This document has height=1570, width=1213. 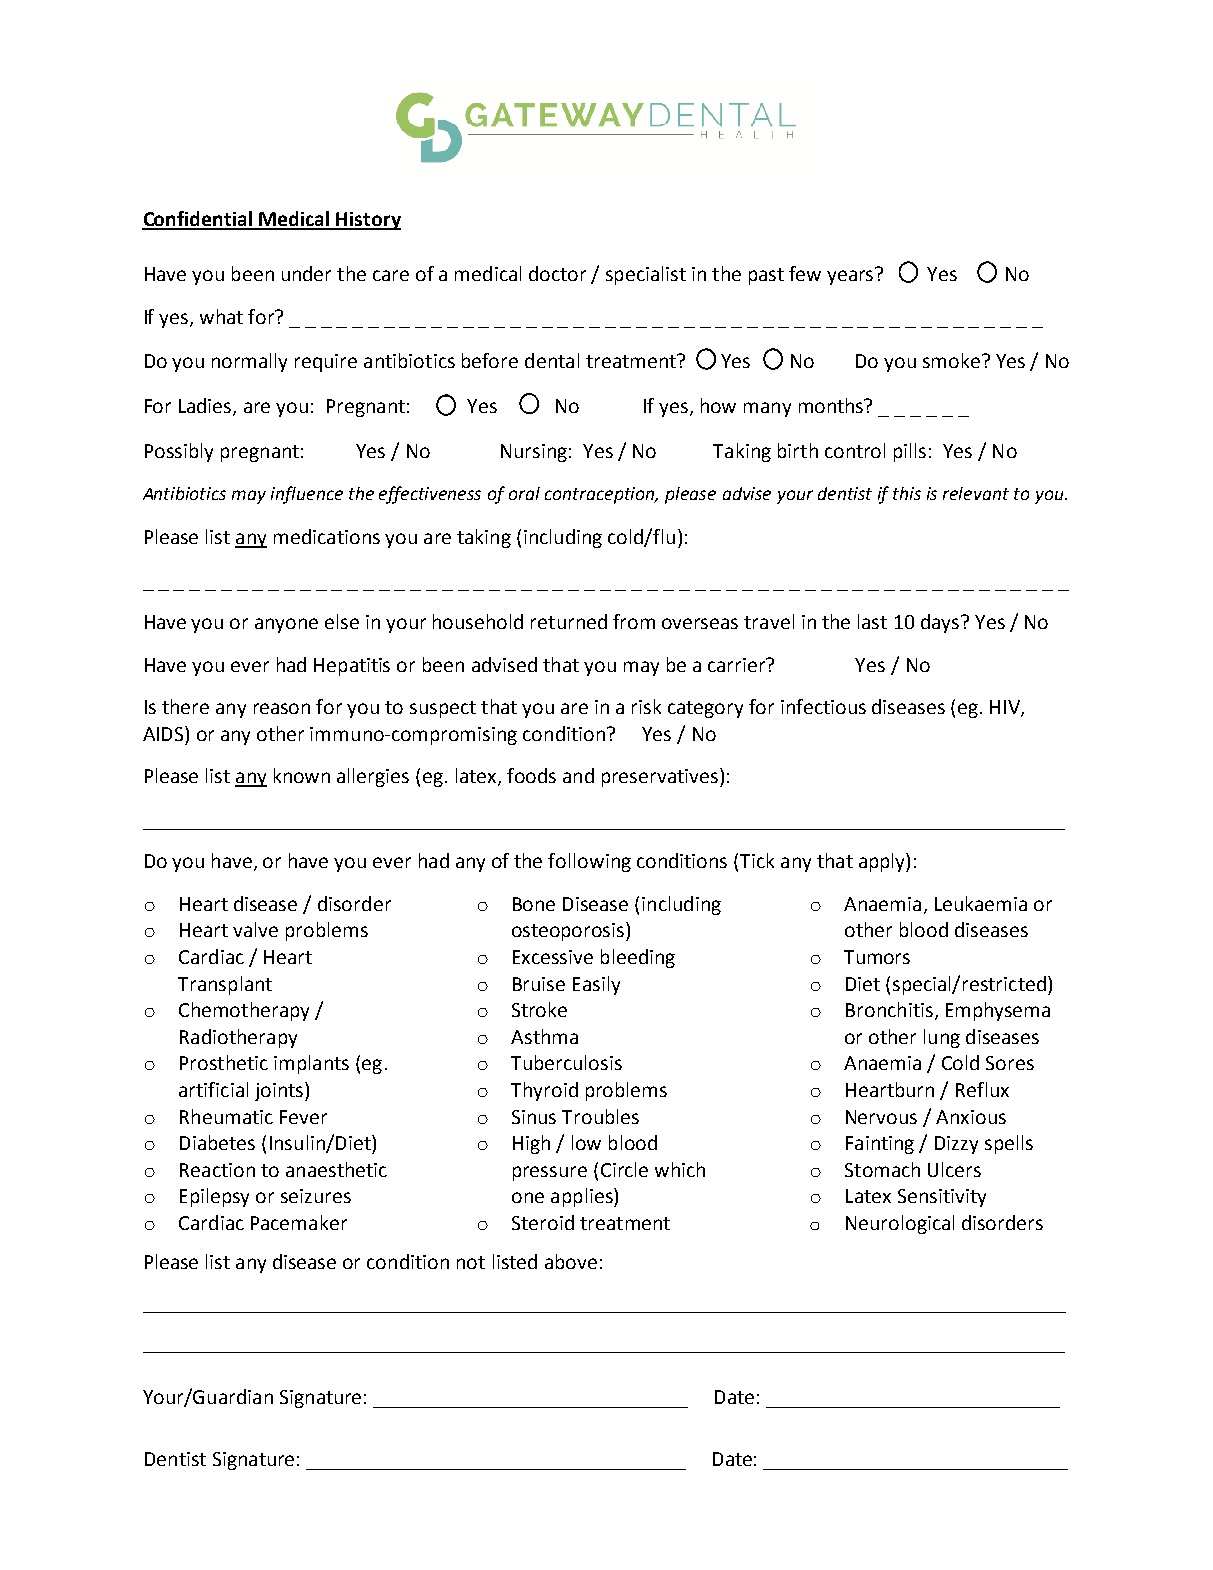 What do you see at coordinates (569, 931) in the document?
I see `osteoporosis` at bounding box center [569, 931].
